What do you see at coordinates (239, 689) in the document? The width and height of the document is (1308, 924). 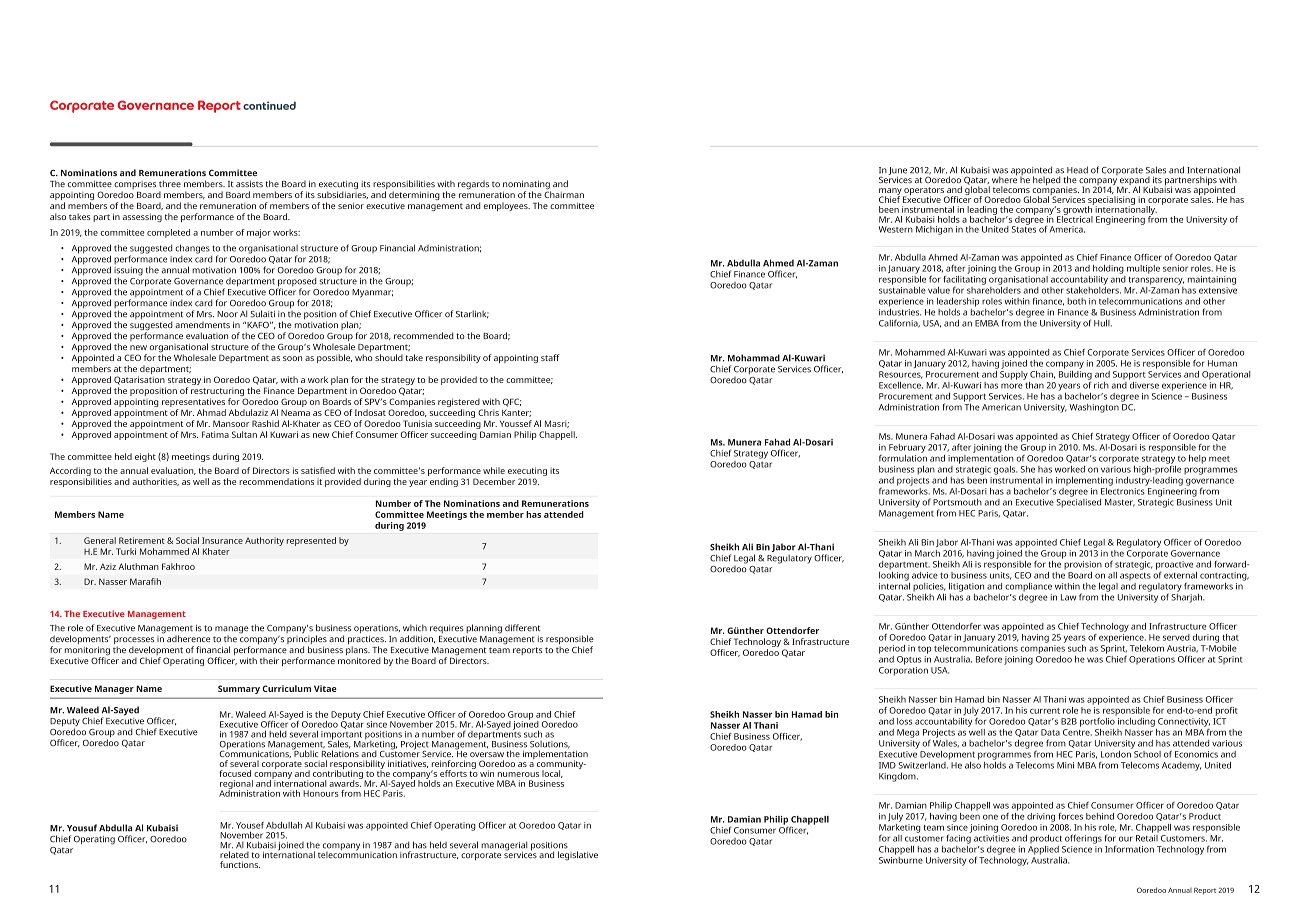 I see `Summary` at bounding box center [239, 689].
